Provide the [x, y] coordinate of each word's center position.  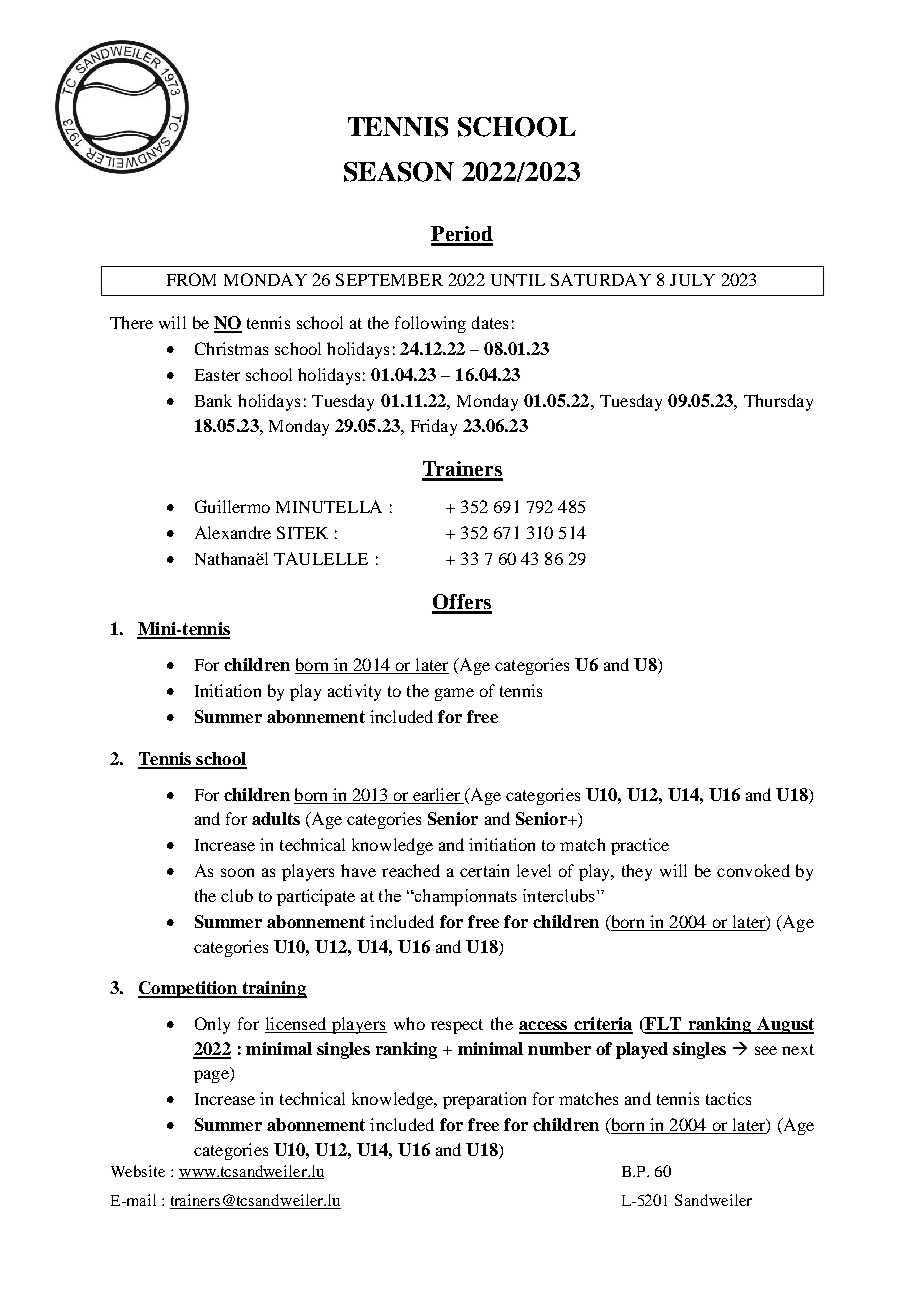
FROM [191, 279]
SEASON [399, 172]
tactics [728, 1098]
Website [138, 1171]
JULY [692, 280]
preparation [484, 1100]
